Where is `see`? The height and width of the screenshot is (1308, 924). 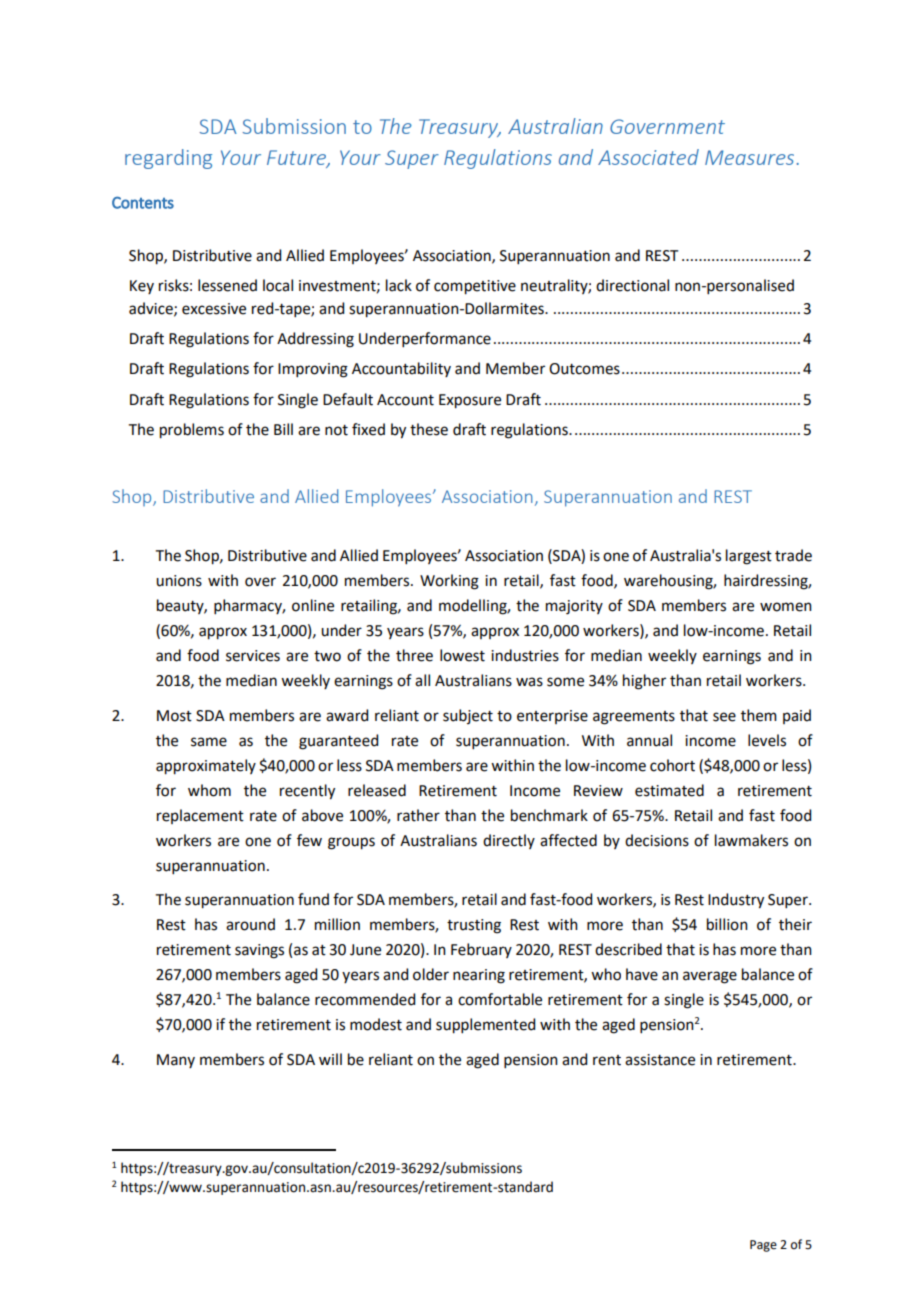 see is located at coordinates (724, 717).
